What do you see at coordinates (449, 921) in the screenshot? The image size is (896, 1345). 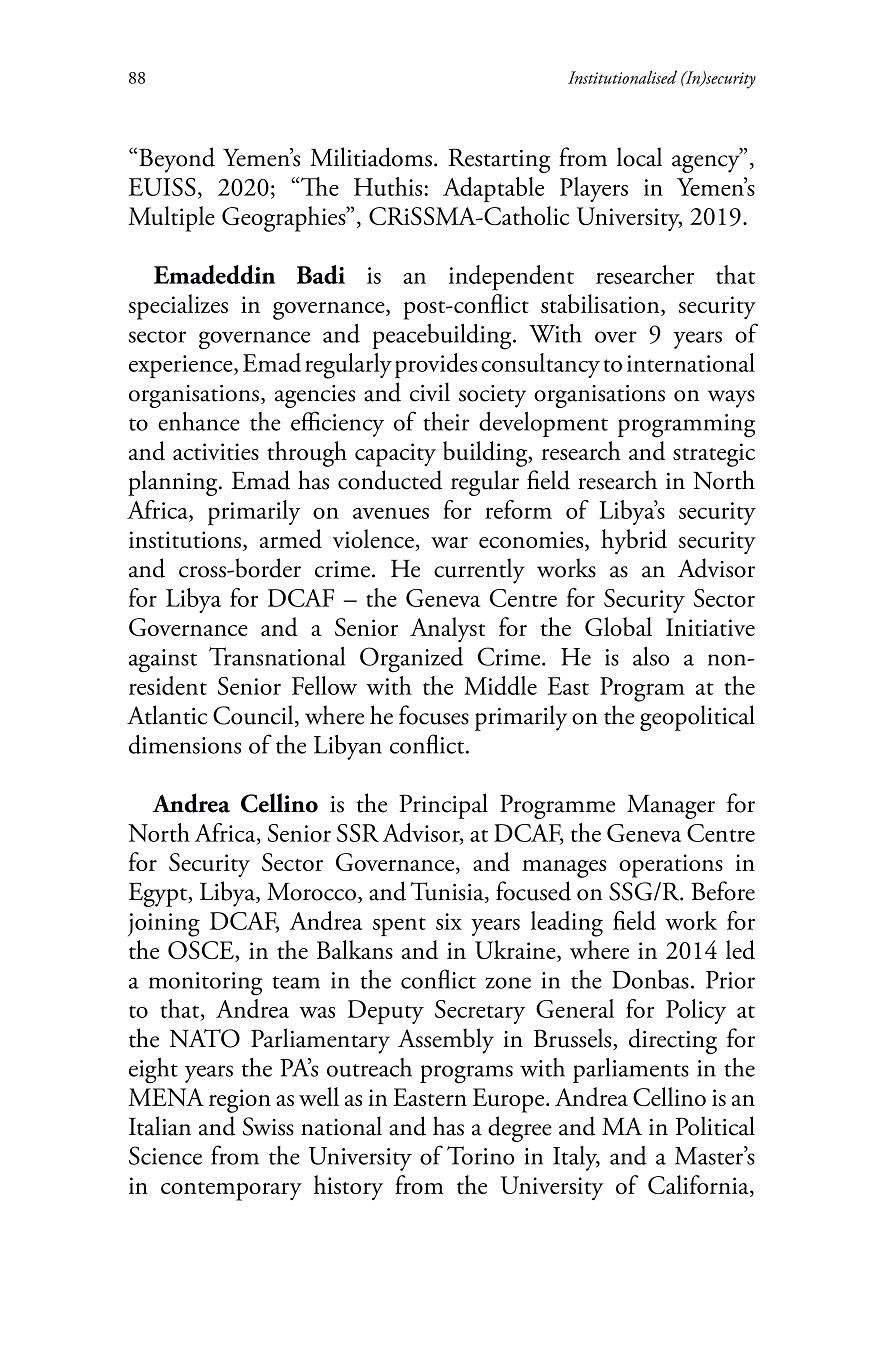 I see `six` at bounding box center [449, 921].
